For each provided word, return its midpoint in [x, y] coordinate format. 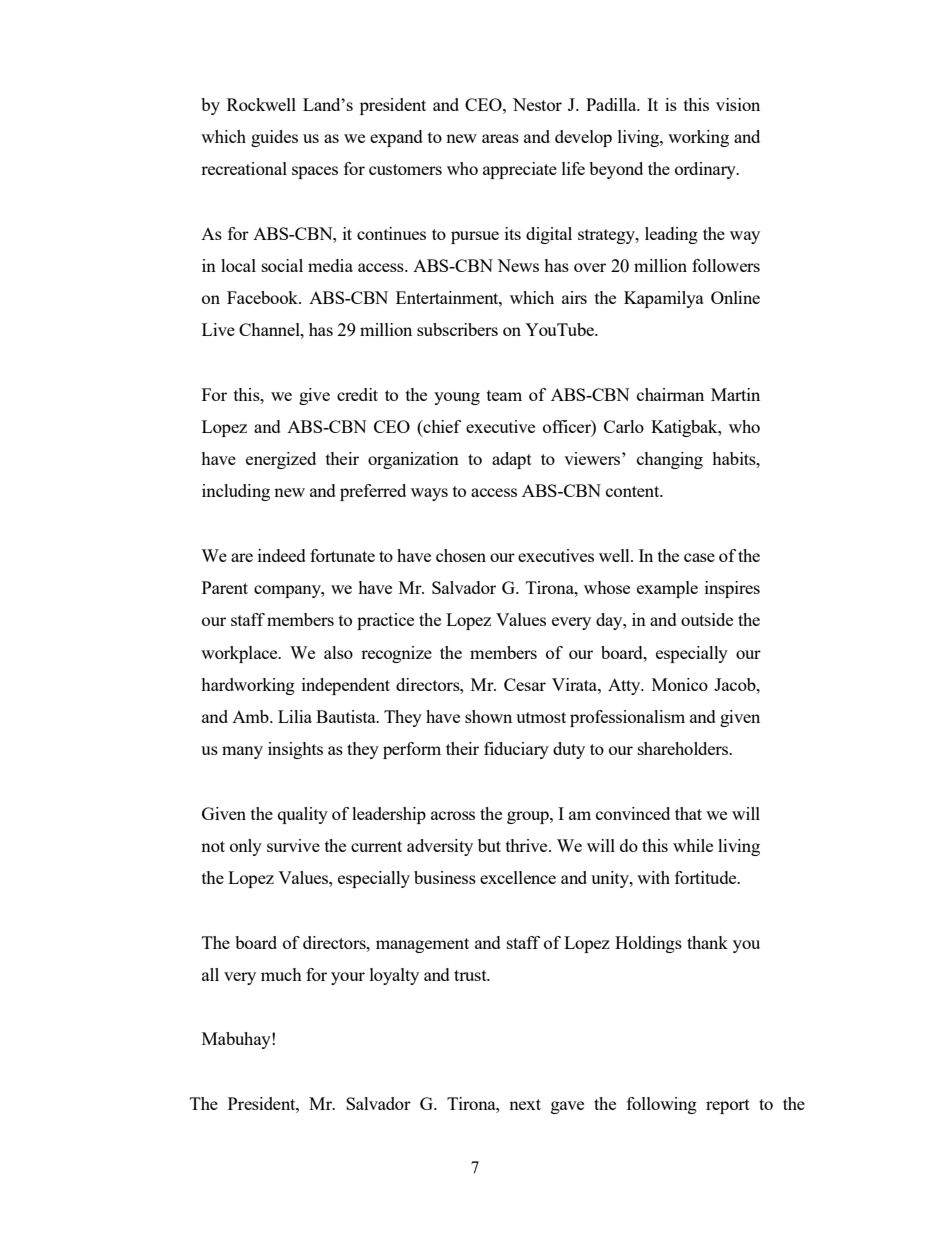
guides [274, 138]
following [662, 1105]
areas [500, 138]
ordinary [706, 170]
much [281, 974]
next [525, 1104]
